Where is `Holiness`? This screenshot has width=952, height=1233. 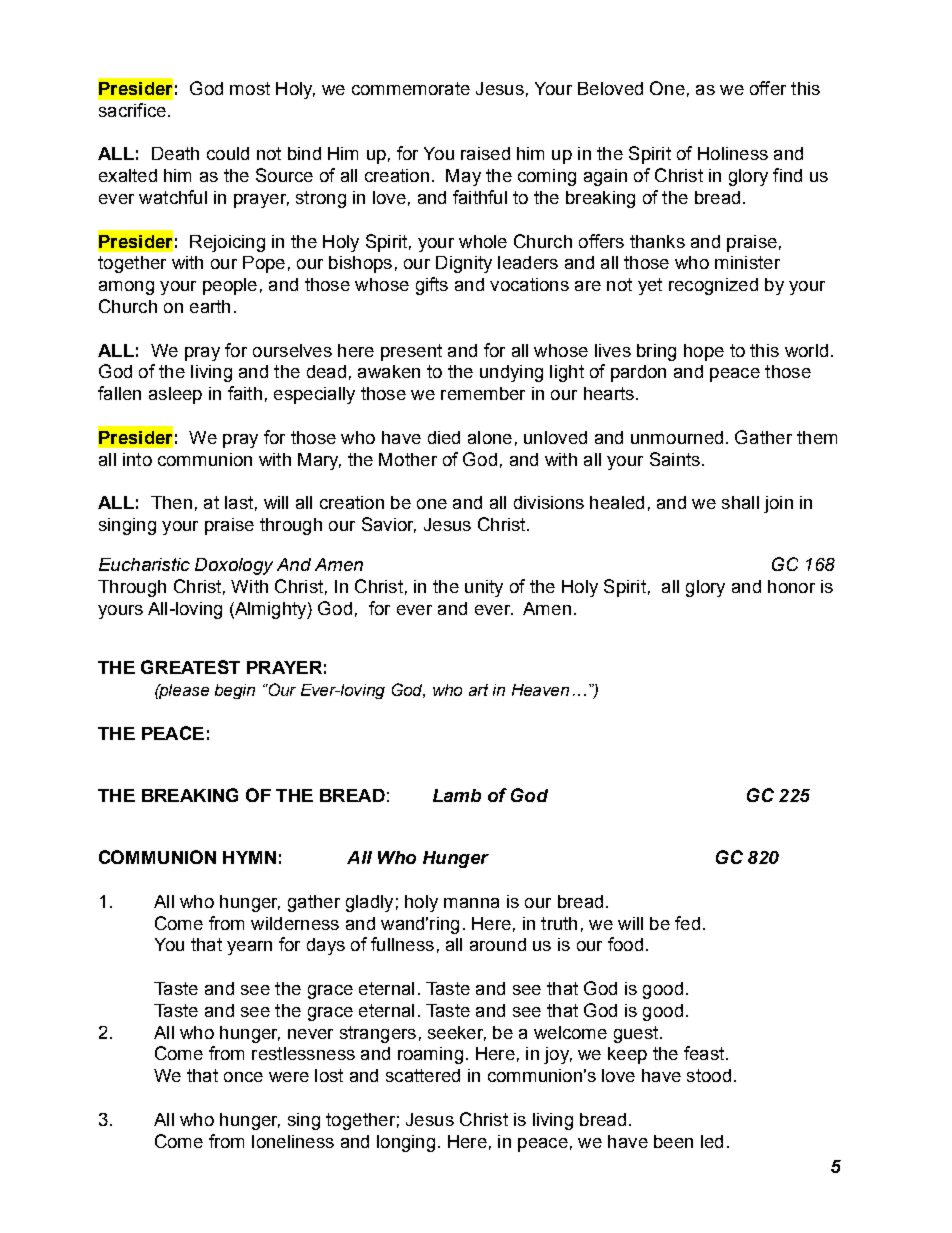
Holiness is located at coordinates (733, 153).
